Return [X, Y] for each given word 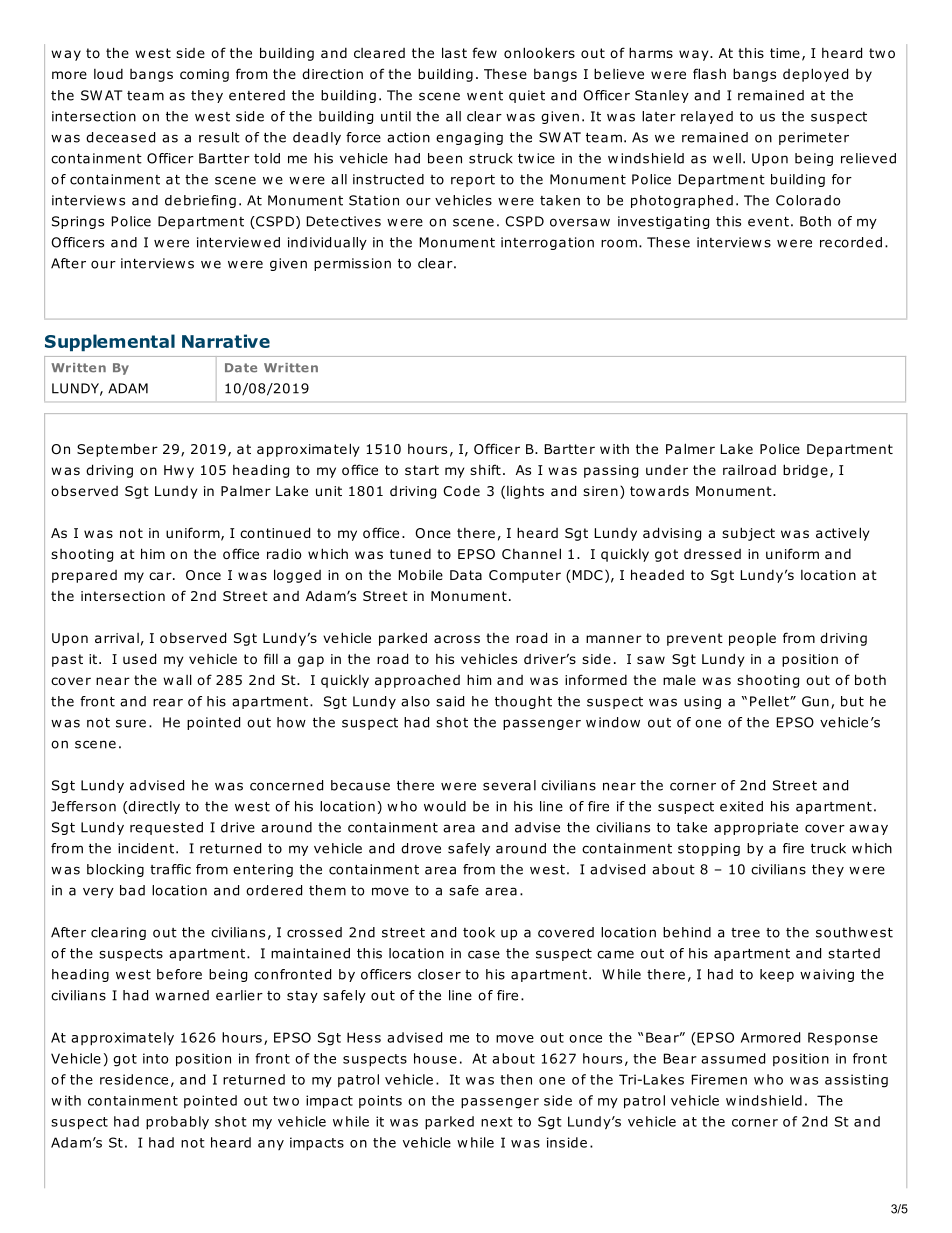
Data [466, 575]
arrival [117, 638]
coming [204, 75]
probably [177, 1123]
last [454, 52]
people [752, 639]
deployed [815, 75]
